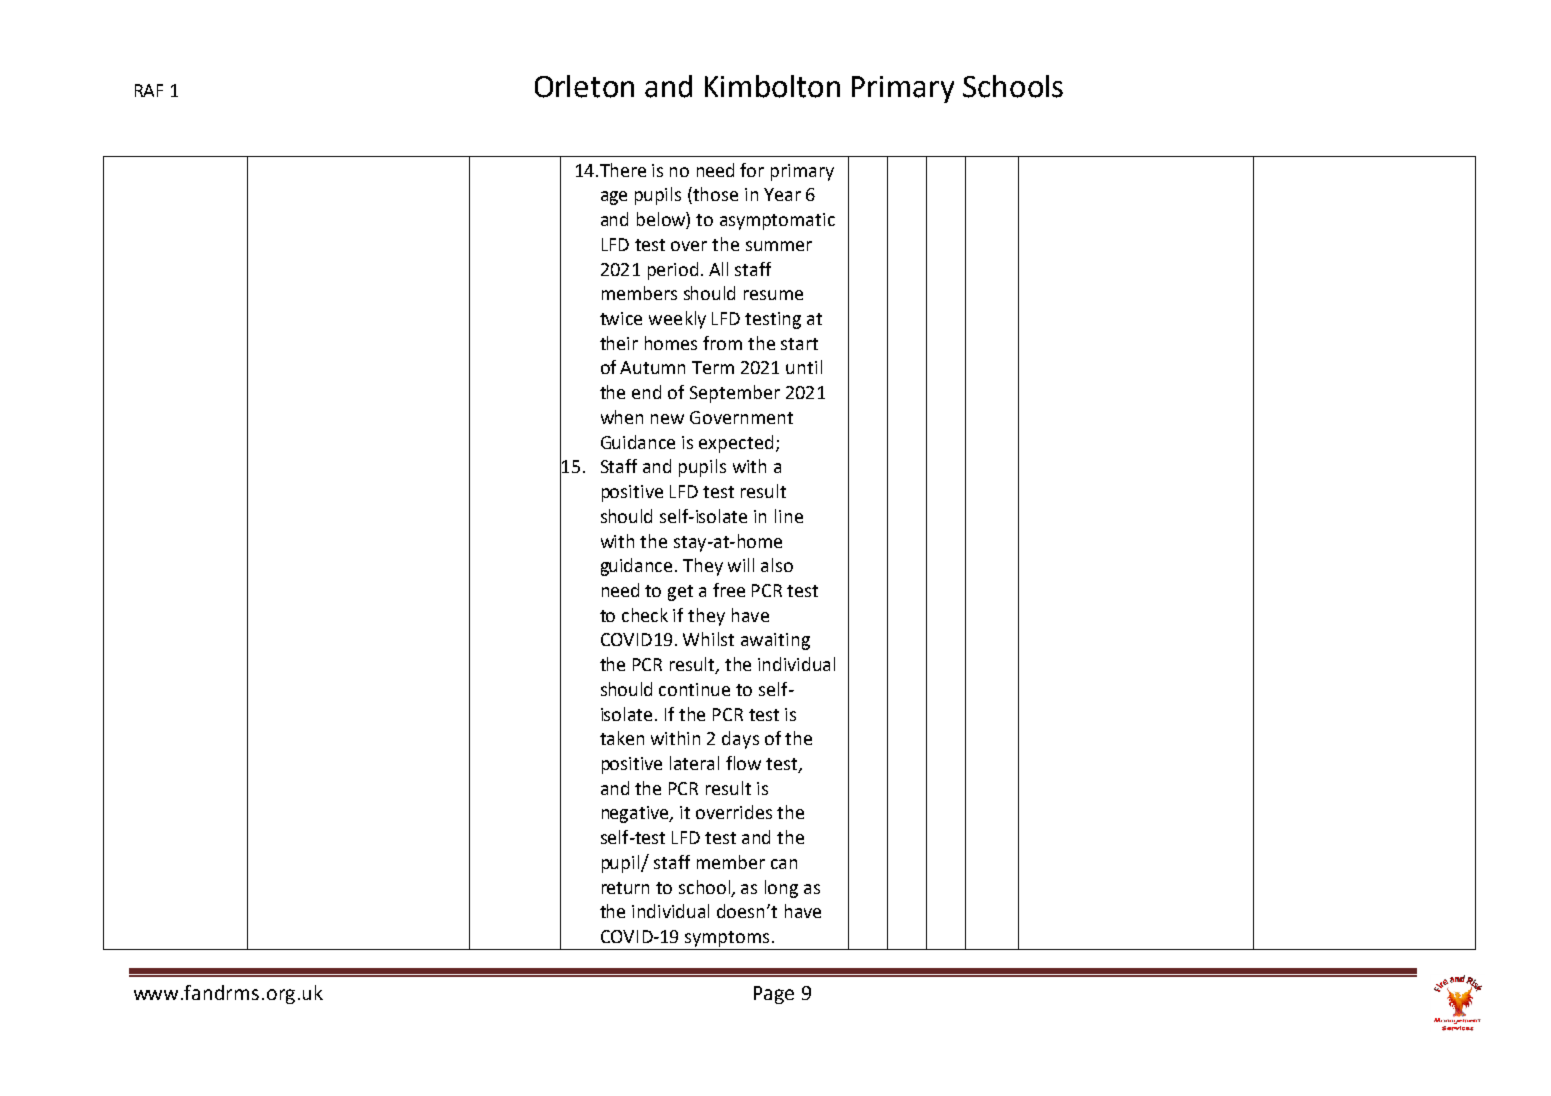  I want to click on symptoms, so click(727, 939).
